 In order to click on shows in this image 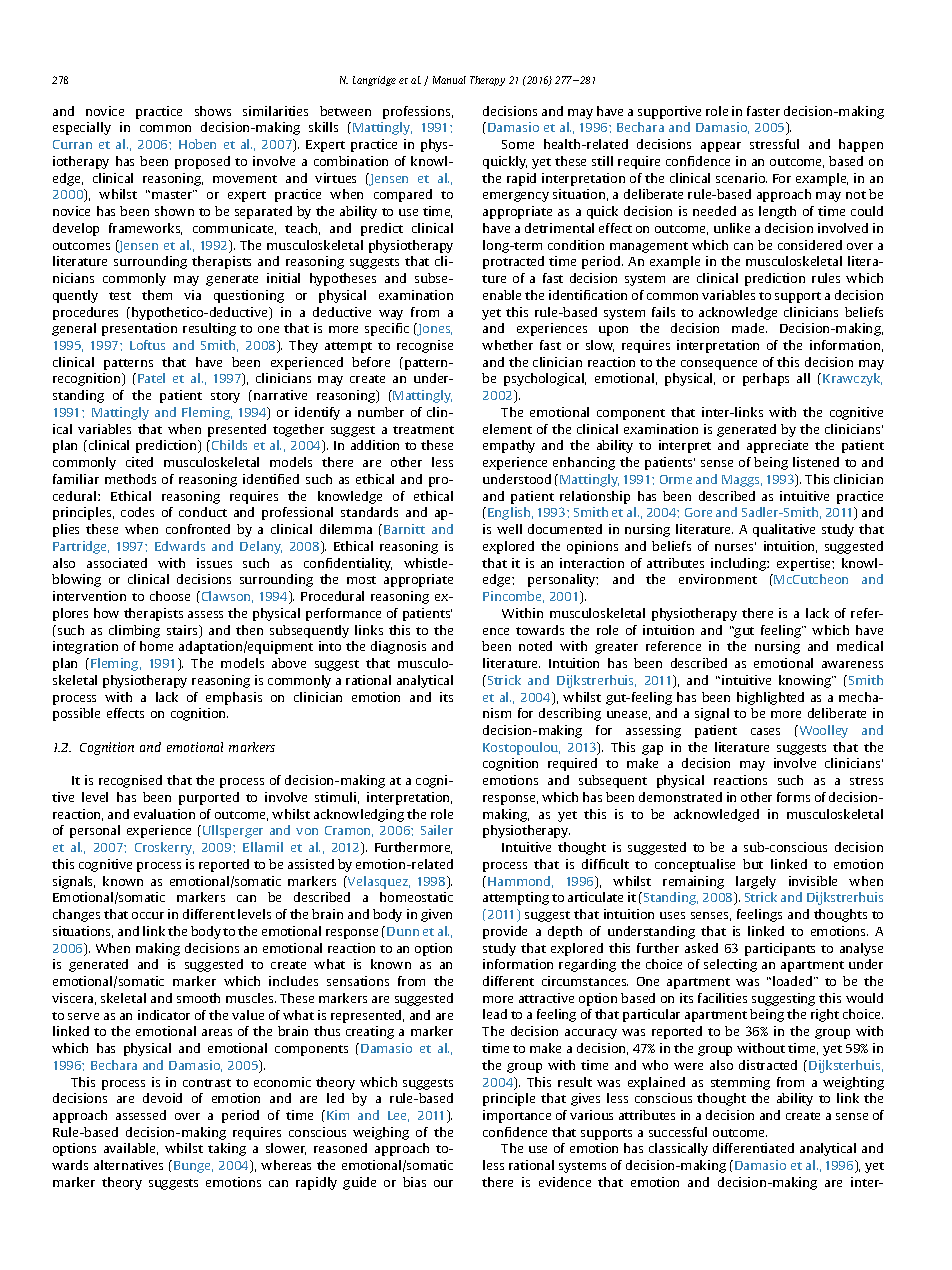, I will do `click(213, 111)`.
